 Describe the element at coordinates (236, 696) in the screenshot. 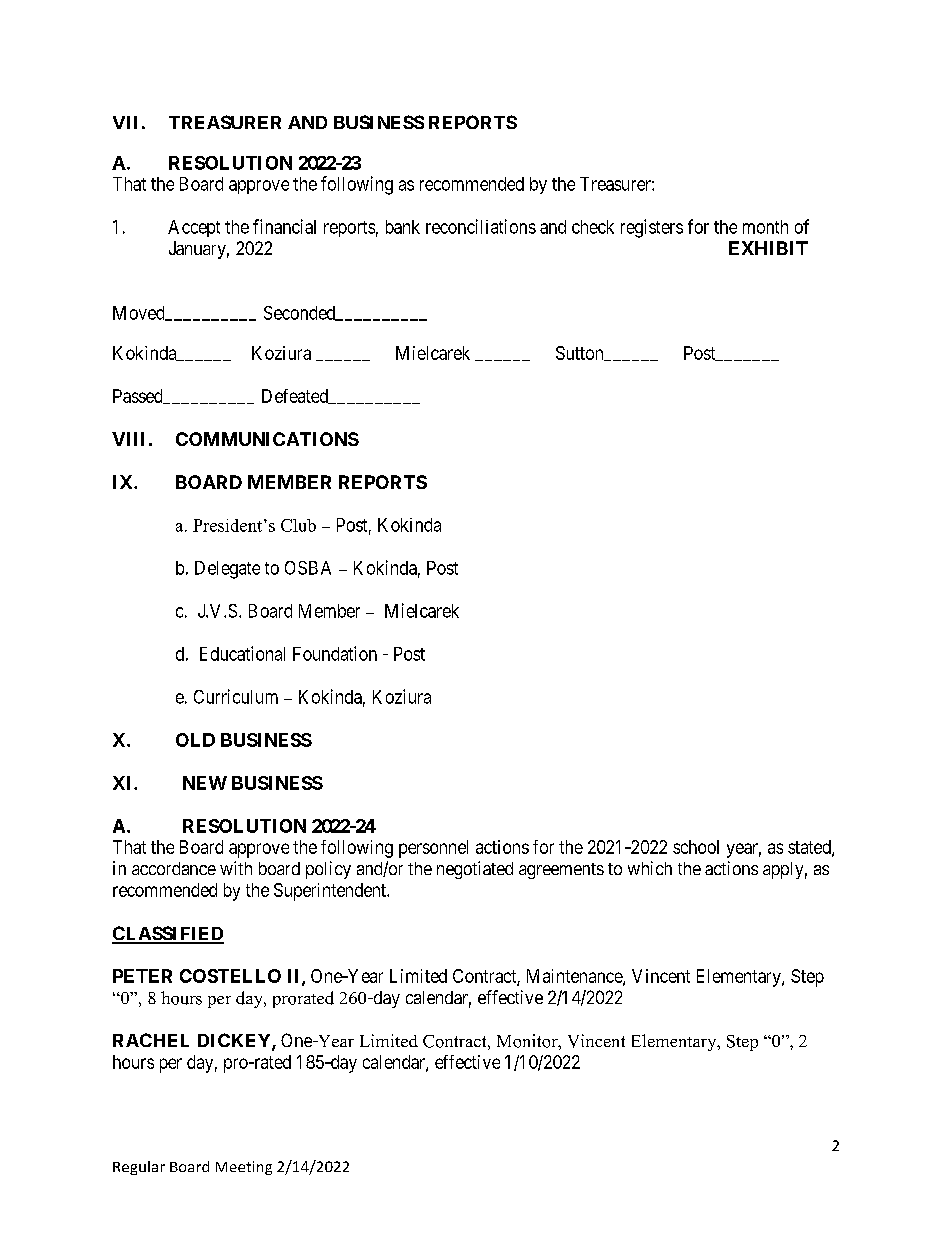

I see `Curriculum` at that location.
